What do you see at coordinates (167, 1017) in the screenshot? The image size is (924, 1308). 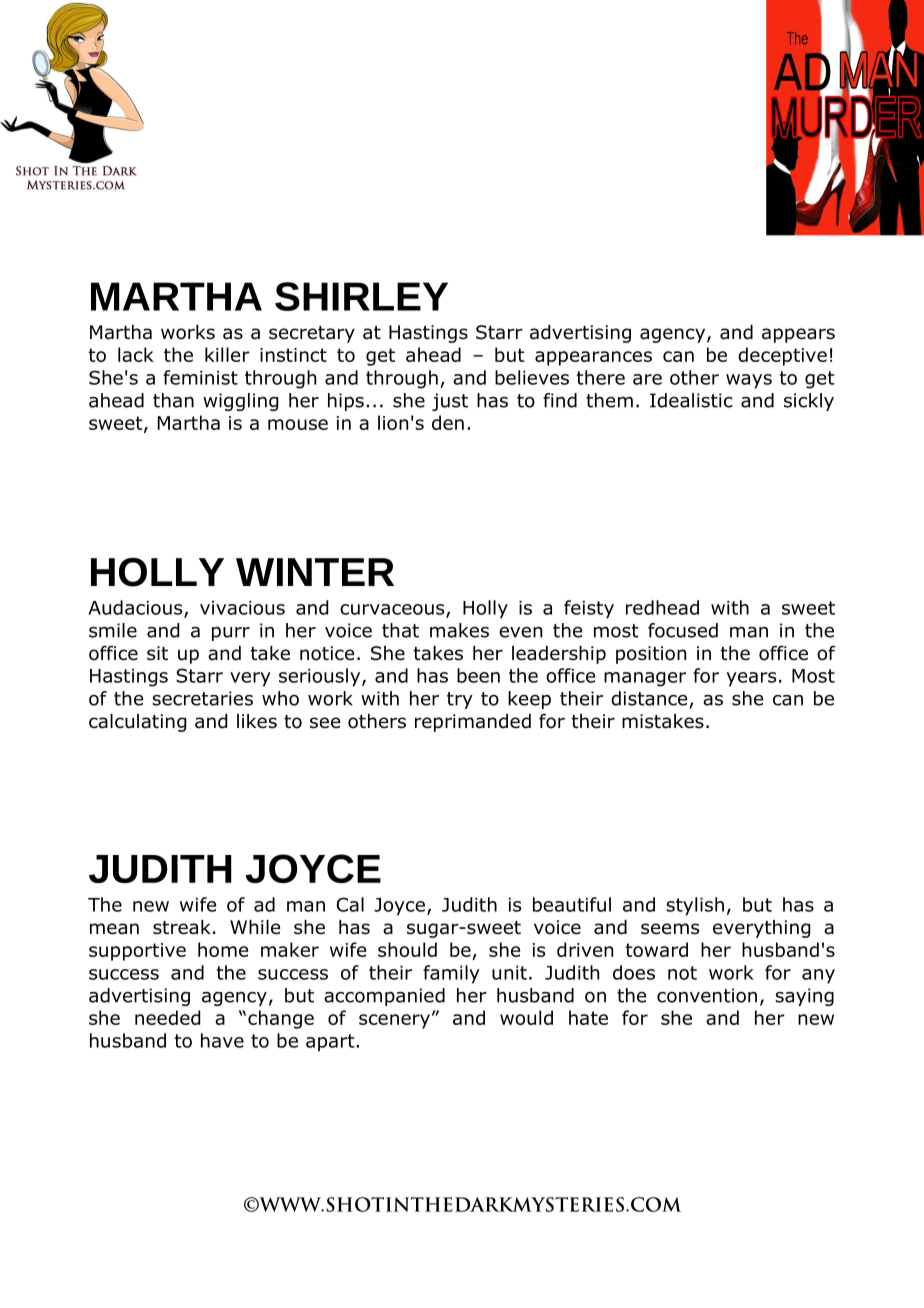 I see `needed` at bounding box center [167, 1017].
